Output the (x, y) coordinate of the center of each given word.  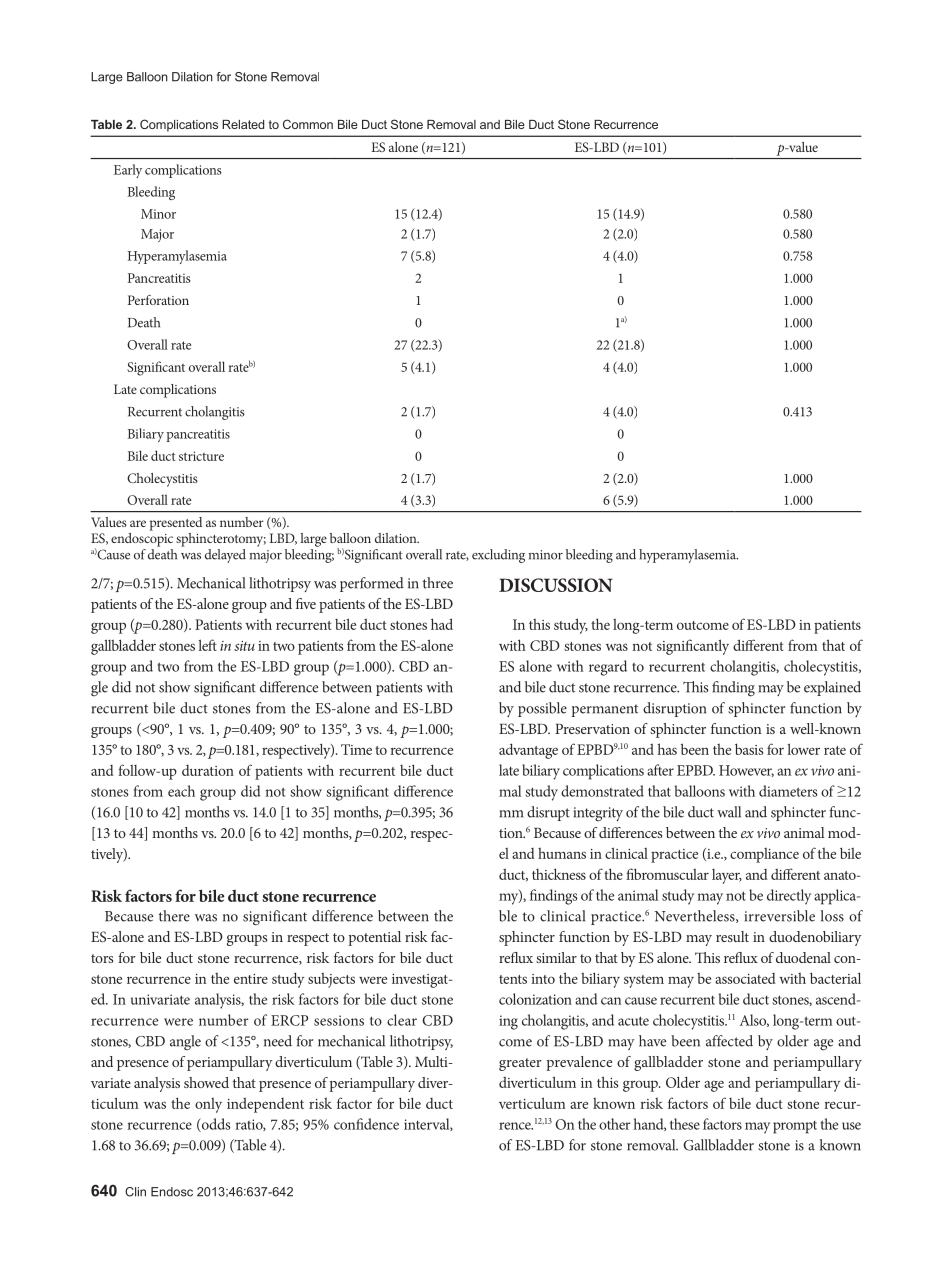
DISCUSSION (556, 585)
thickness (559, 874)
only (208, 1105)
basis (749, 749)
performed (372, 584)
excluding (498, 556)
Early (128, 171)
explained (832, 688)
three (438, 583)
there (174, 916)
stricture (201, 456)
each (181, 791)
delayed (225, 556)
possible (542, 709)
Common (308, 124)
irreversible (780, 916)
